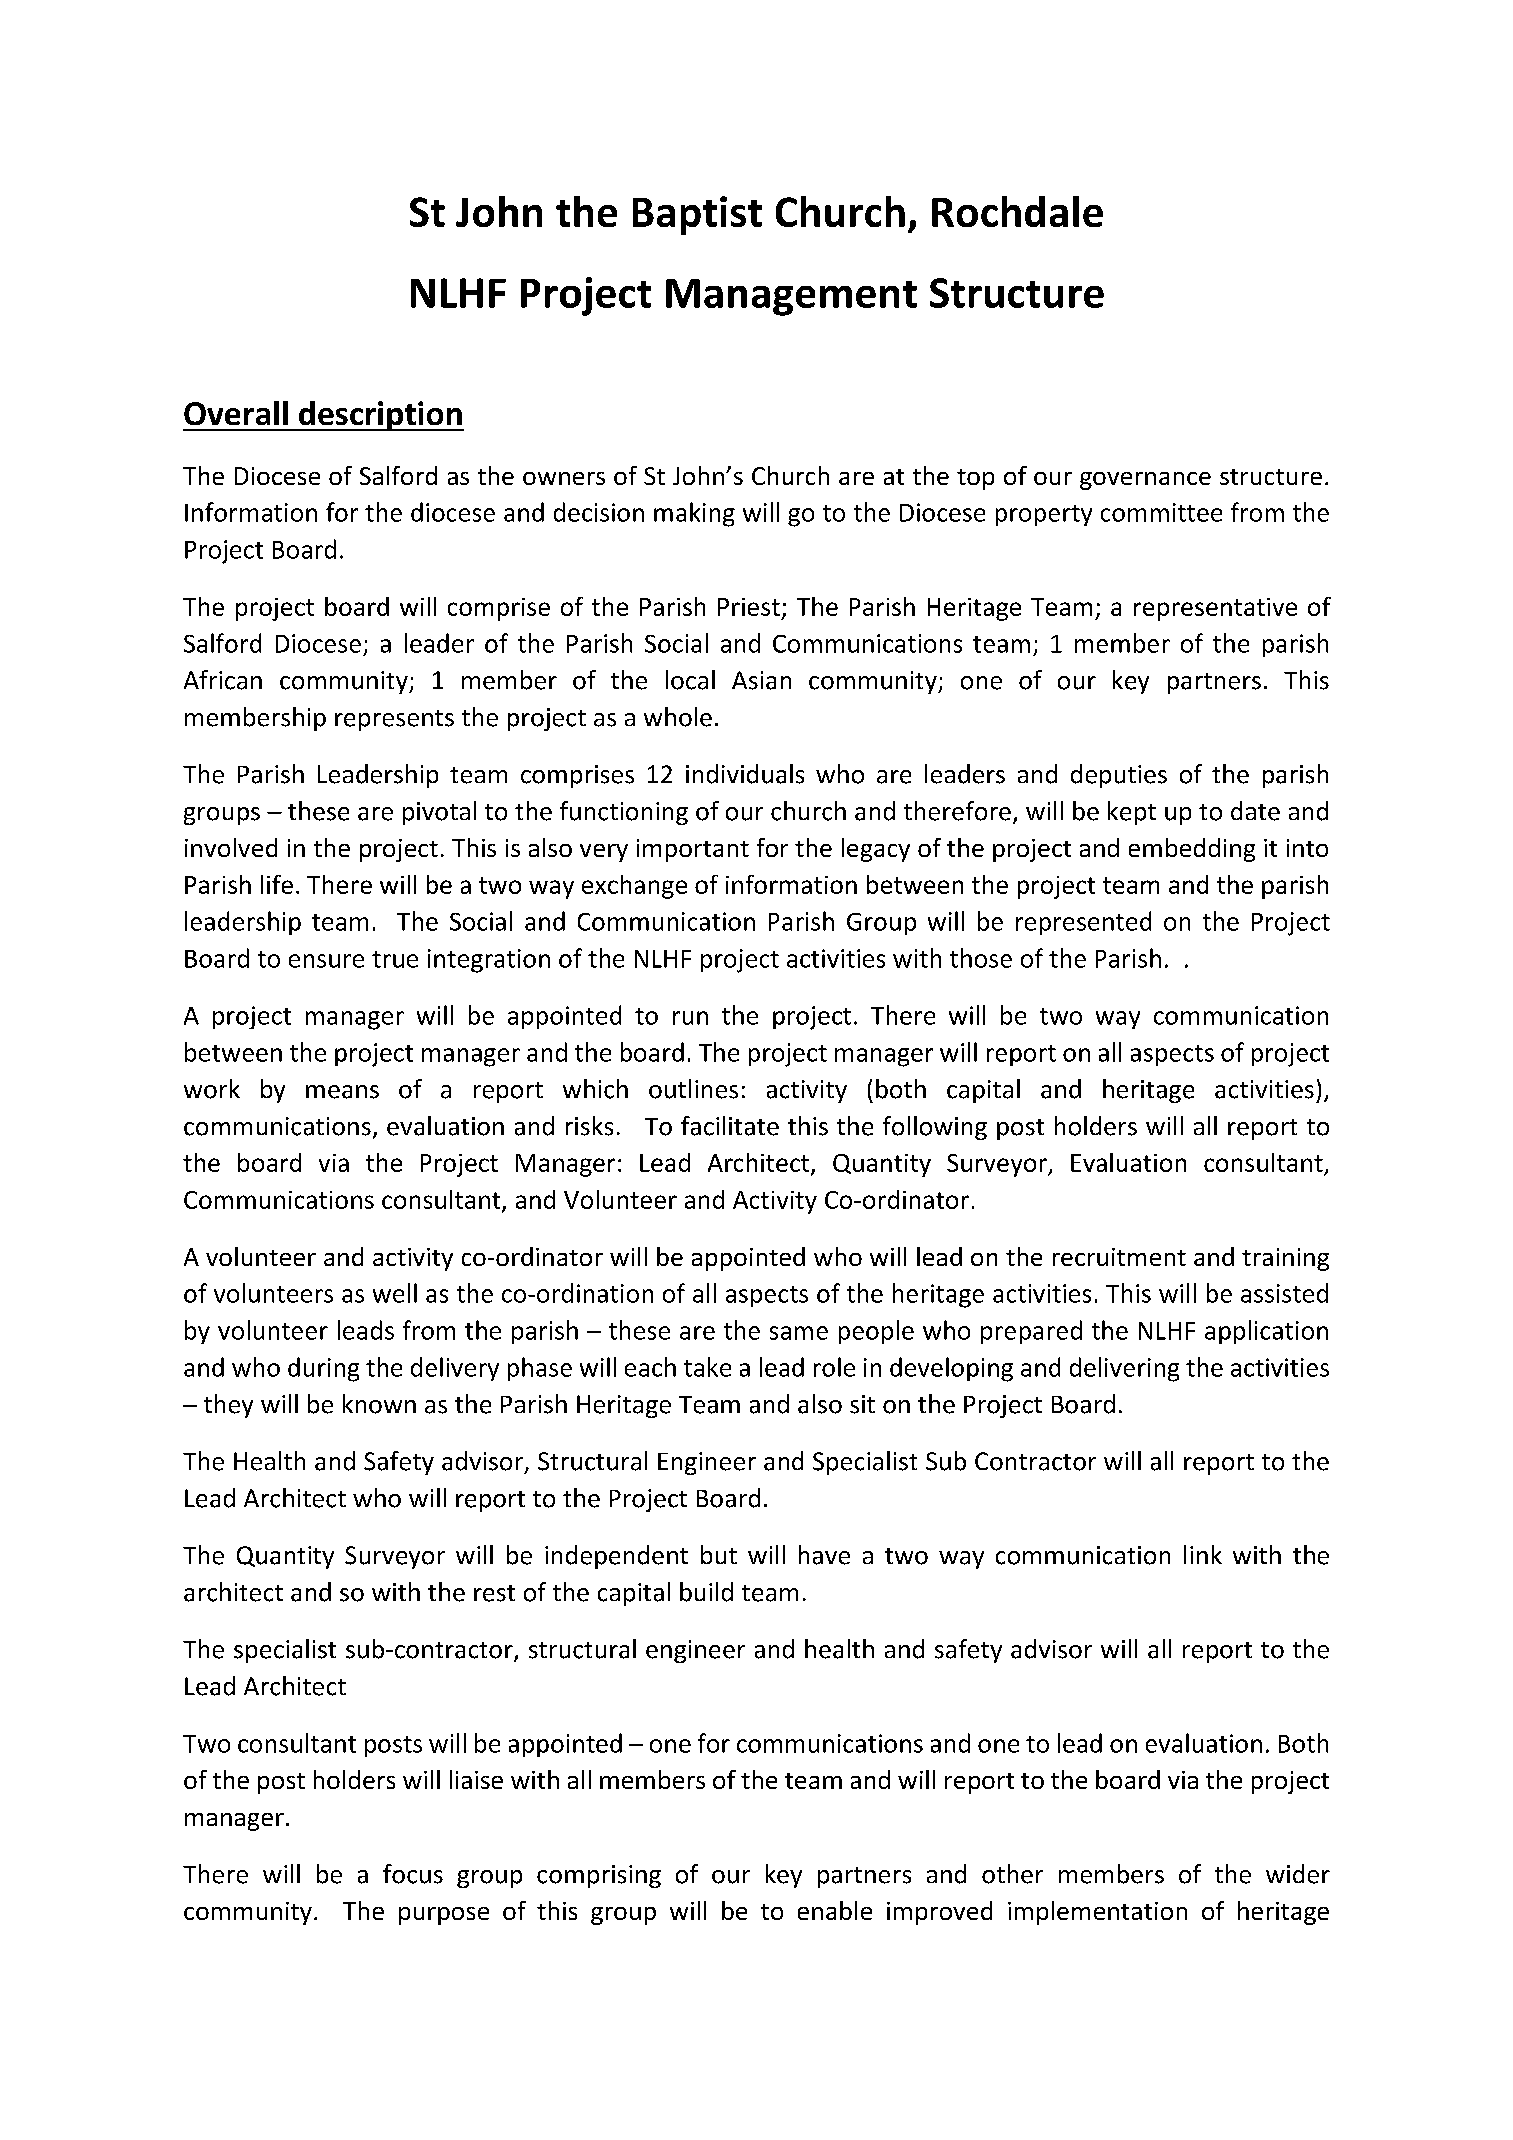  What do you see at coordinates (799, 1333) in the screenshot?
I see `same` at bounding box center [799, 1333].
